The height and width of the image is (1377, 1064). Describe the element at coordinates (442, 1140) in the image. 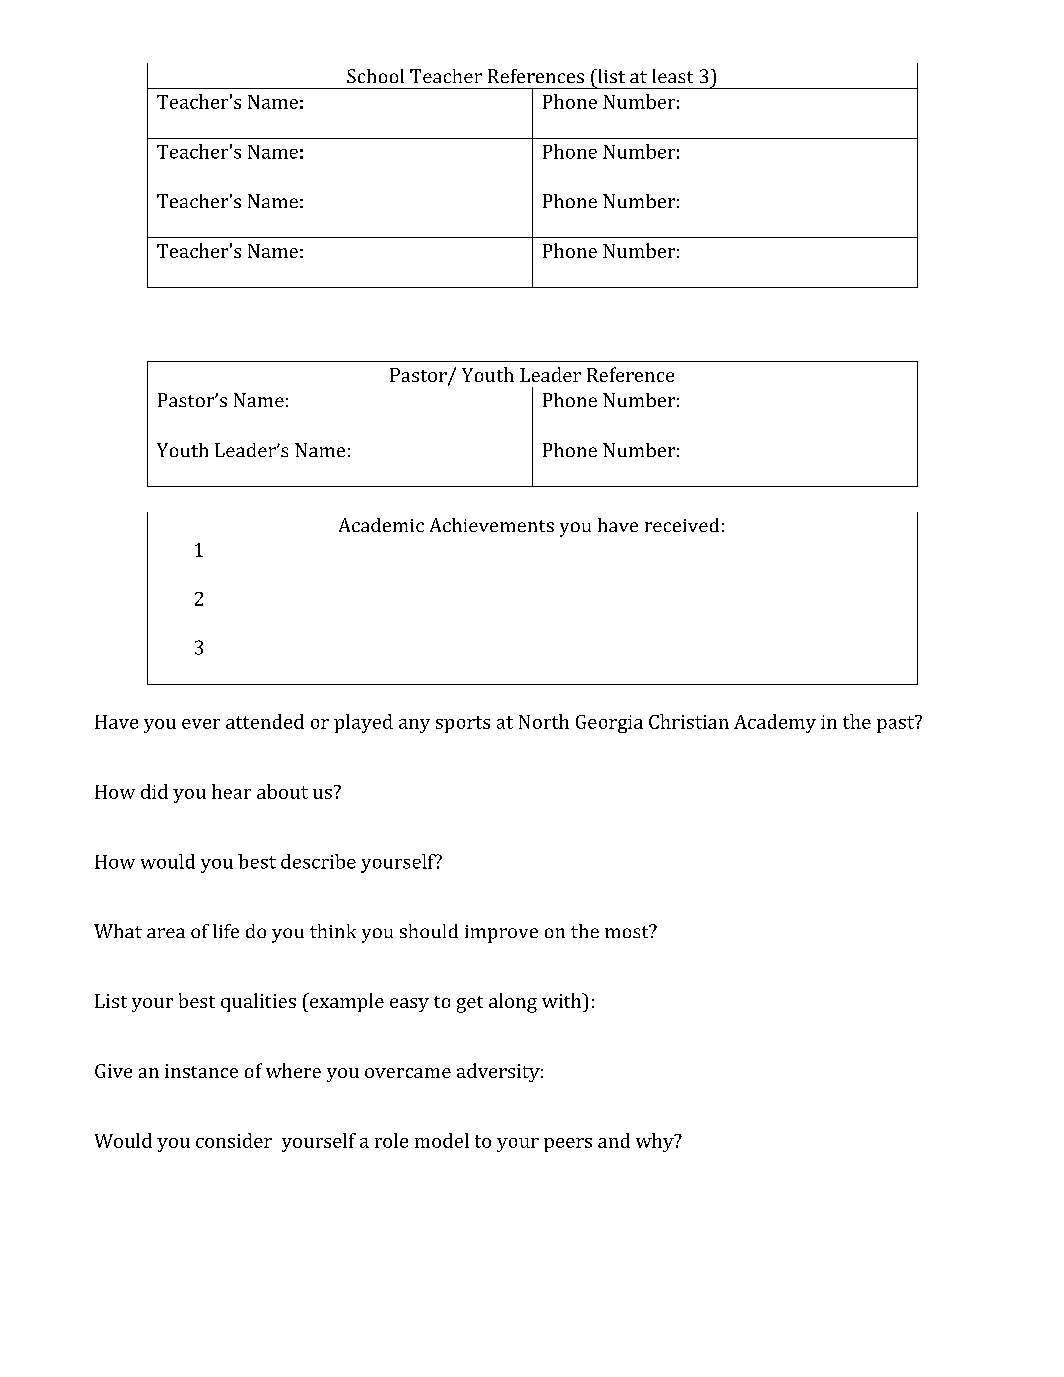

I see `model` at that location.
